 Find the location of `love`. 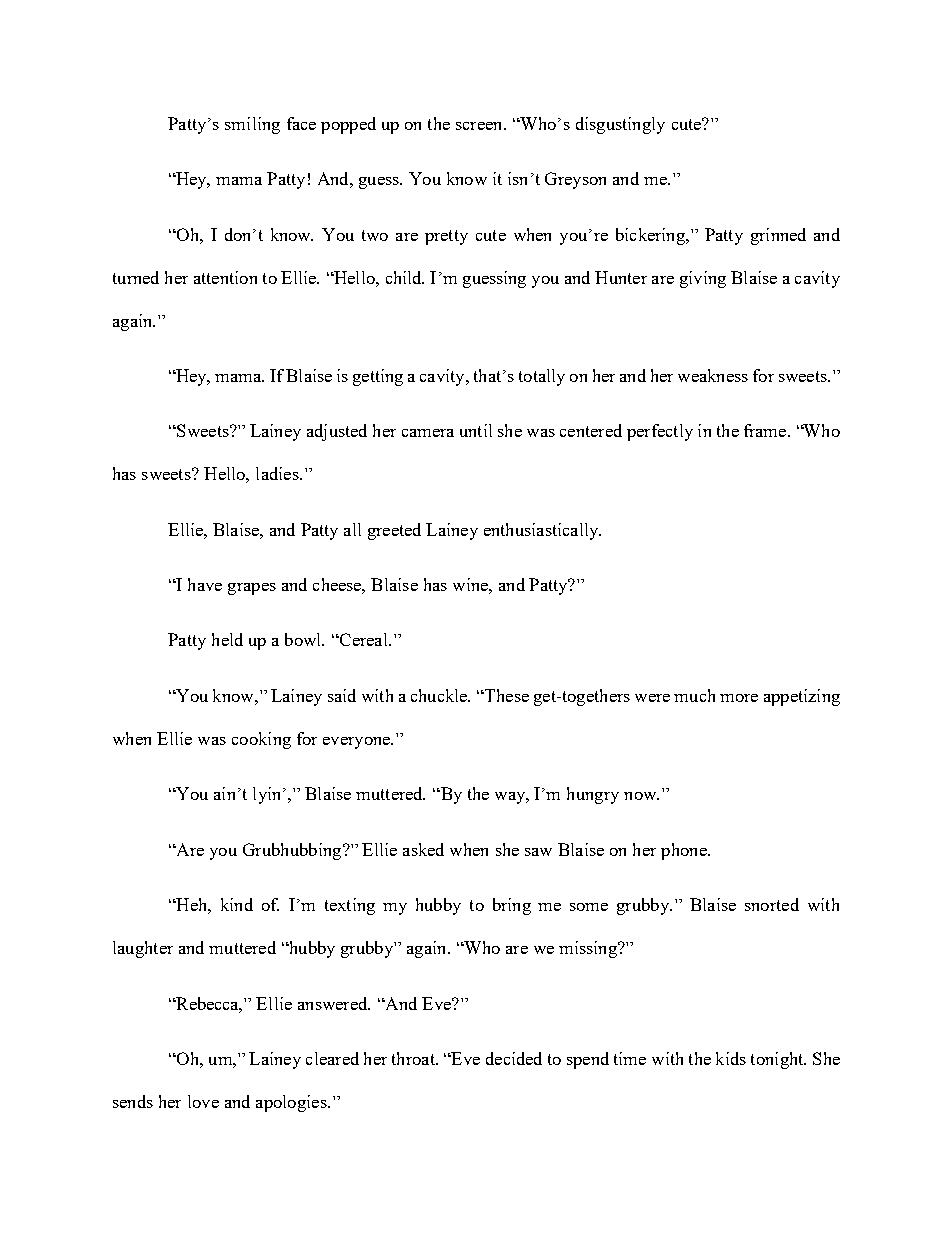

love is located at coordinates (203, 1101).
